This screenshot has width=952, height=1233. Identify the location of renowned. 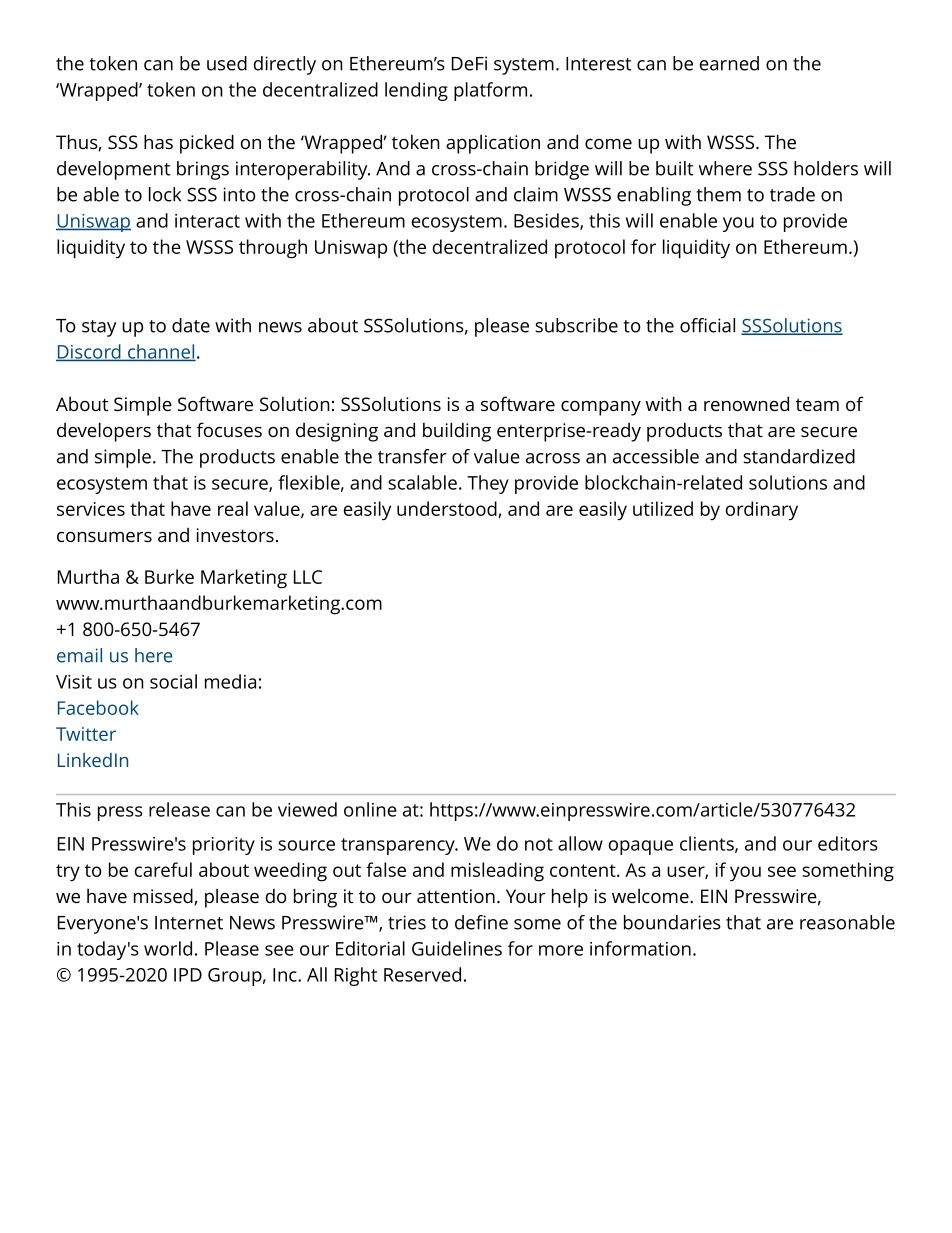
(746, 403).
